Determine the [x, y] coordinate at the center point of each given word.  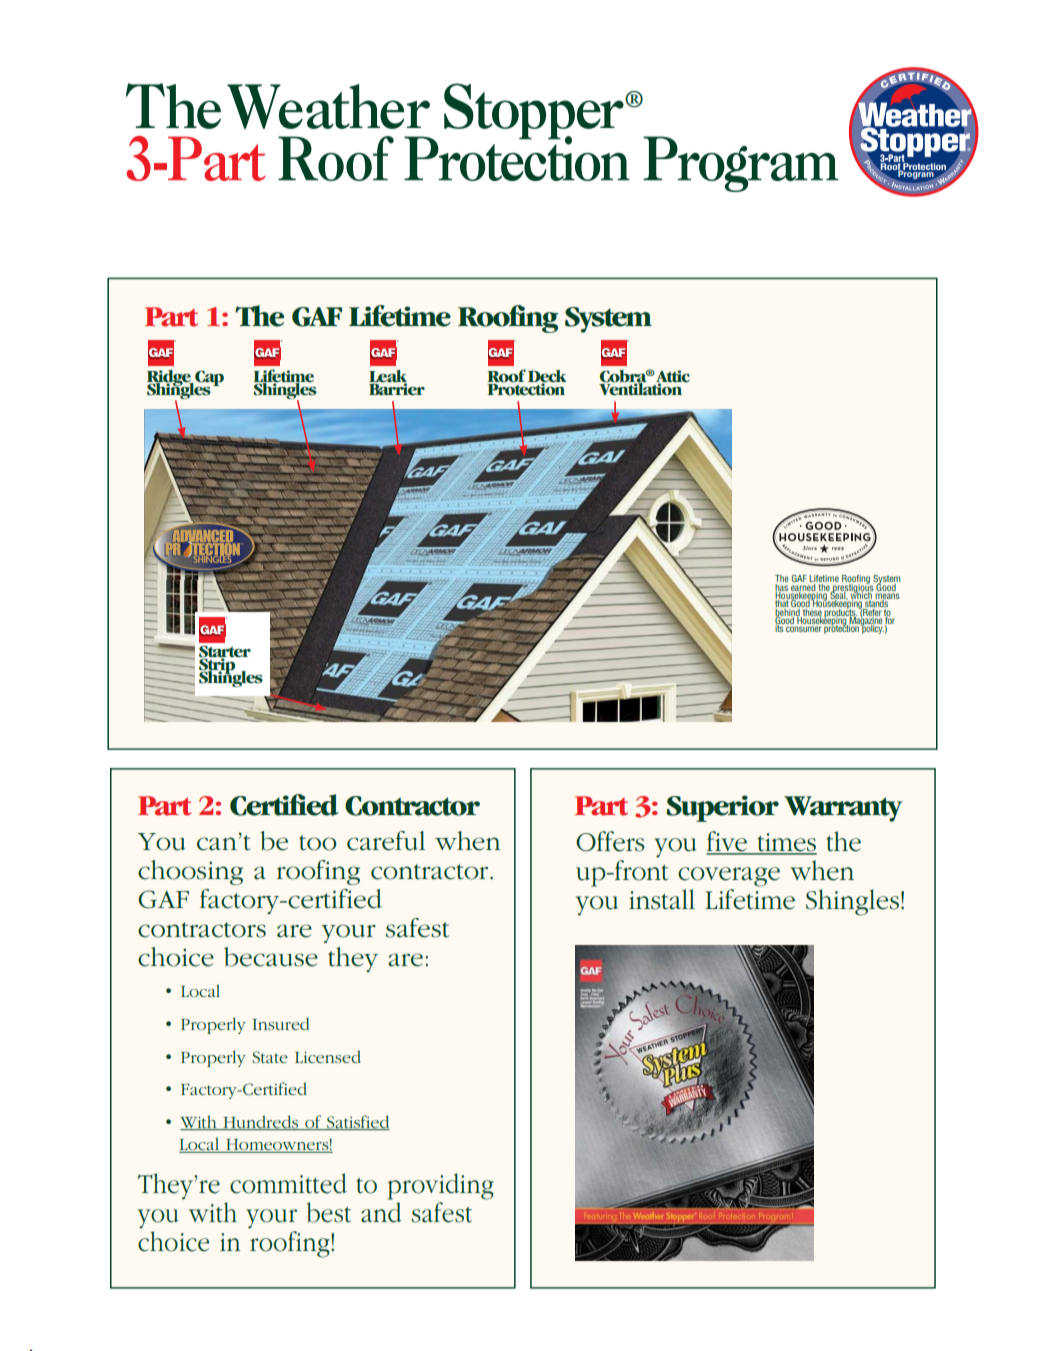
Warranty [843, 809]
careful [386, 841]
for [889, 620]
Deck [547, 377]
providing [441, 1186]
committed [288, 1183]
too [318, 843]
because [271, 957]
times [786, 843]
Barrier [397, 388]
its [780, 627]
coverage [729, 877]
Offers [610, 841]
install [662, 899]
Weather [328, 106]
